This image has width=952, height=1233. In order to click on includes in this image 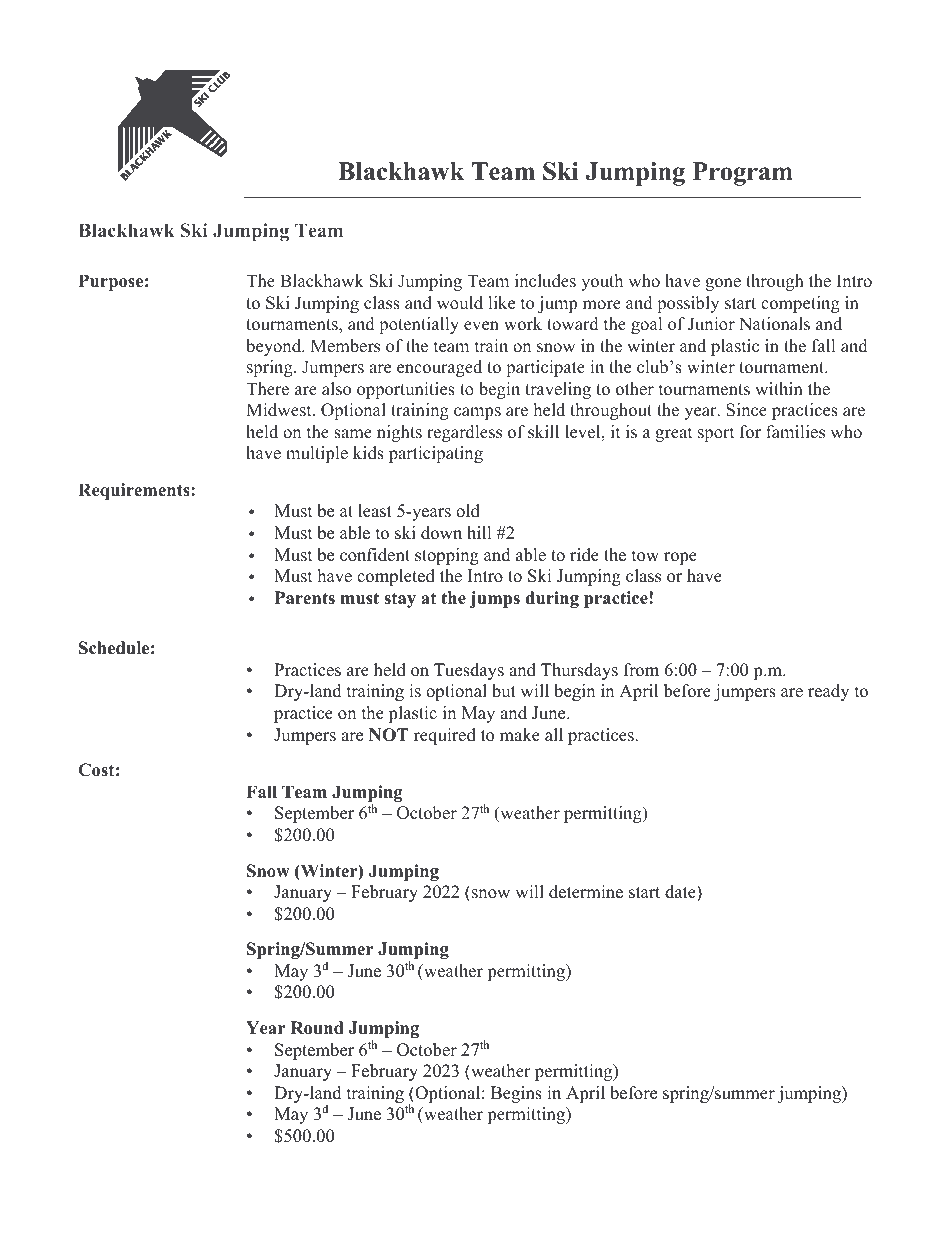, I will do `click(545, 281)`.
